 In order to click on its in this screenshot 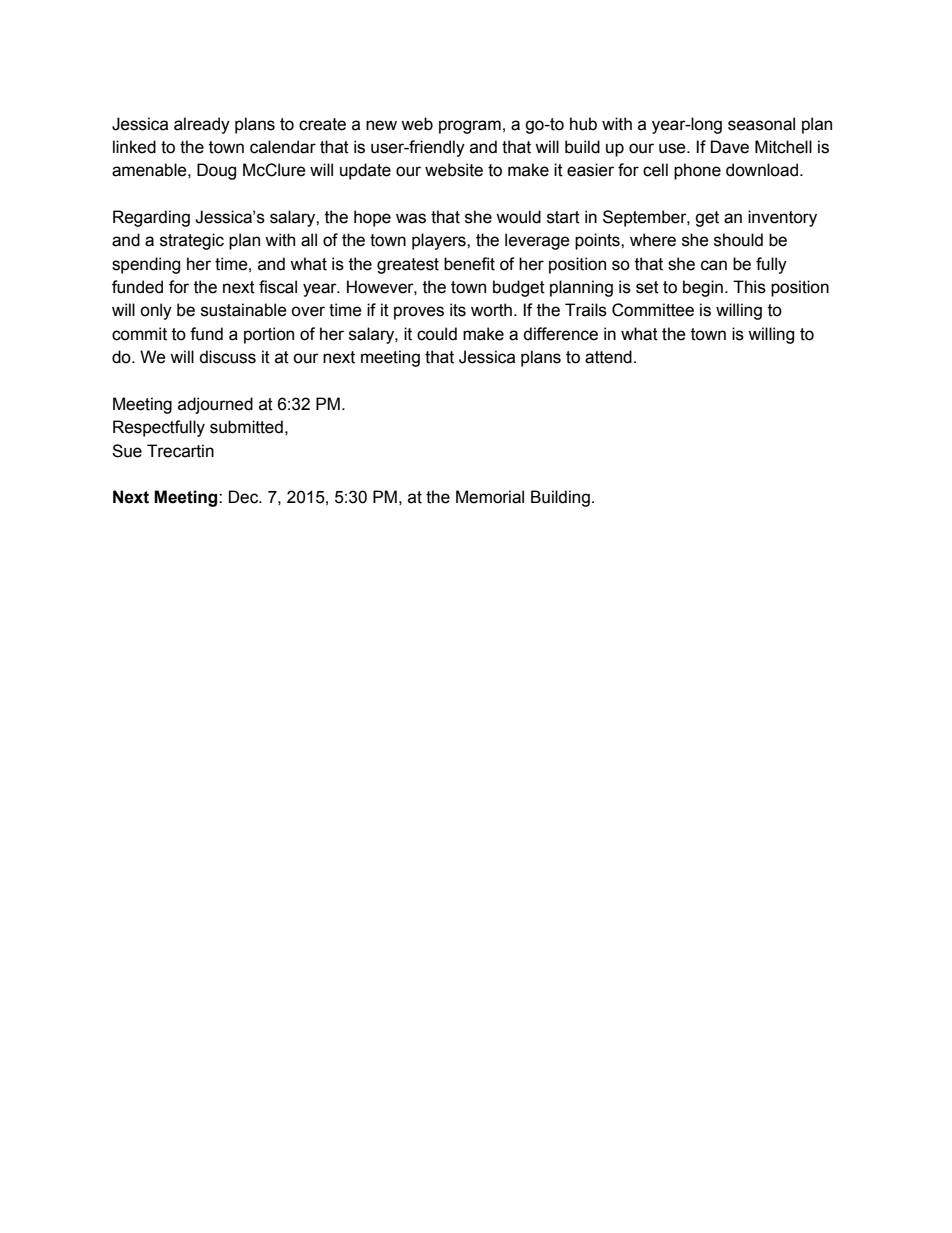, I will do `click(458, 310)`.
